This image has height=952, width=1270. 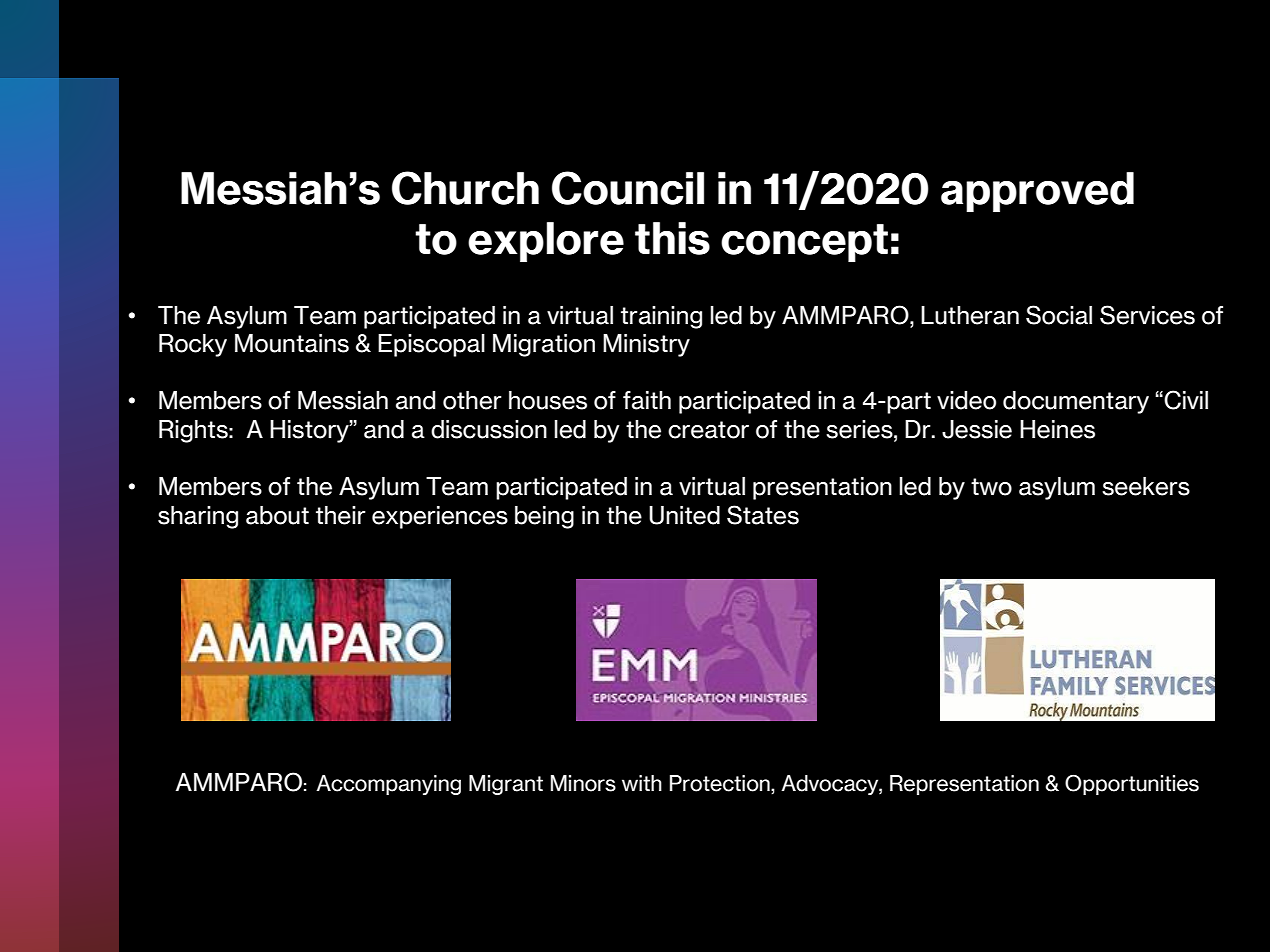 What do you see at coordinates (465, 188) in the image?
I see `Church` at bounding box center [465, 188].
